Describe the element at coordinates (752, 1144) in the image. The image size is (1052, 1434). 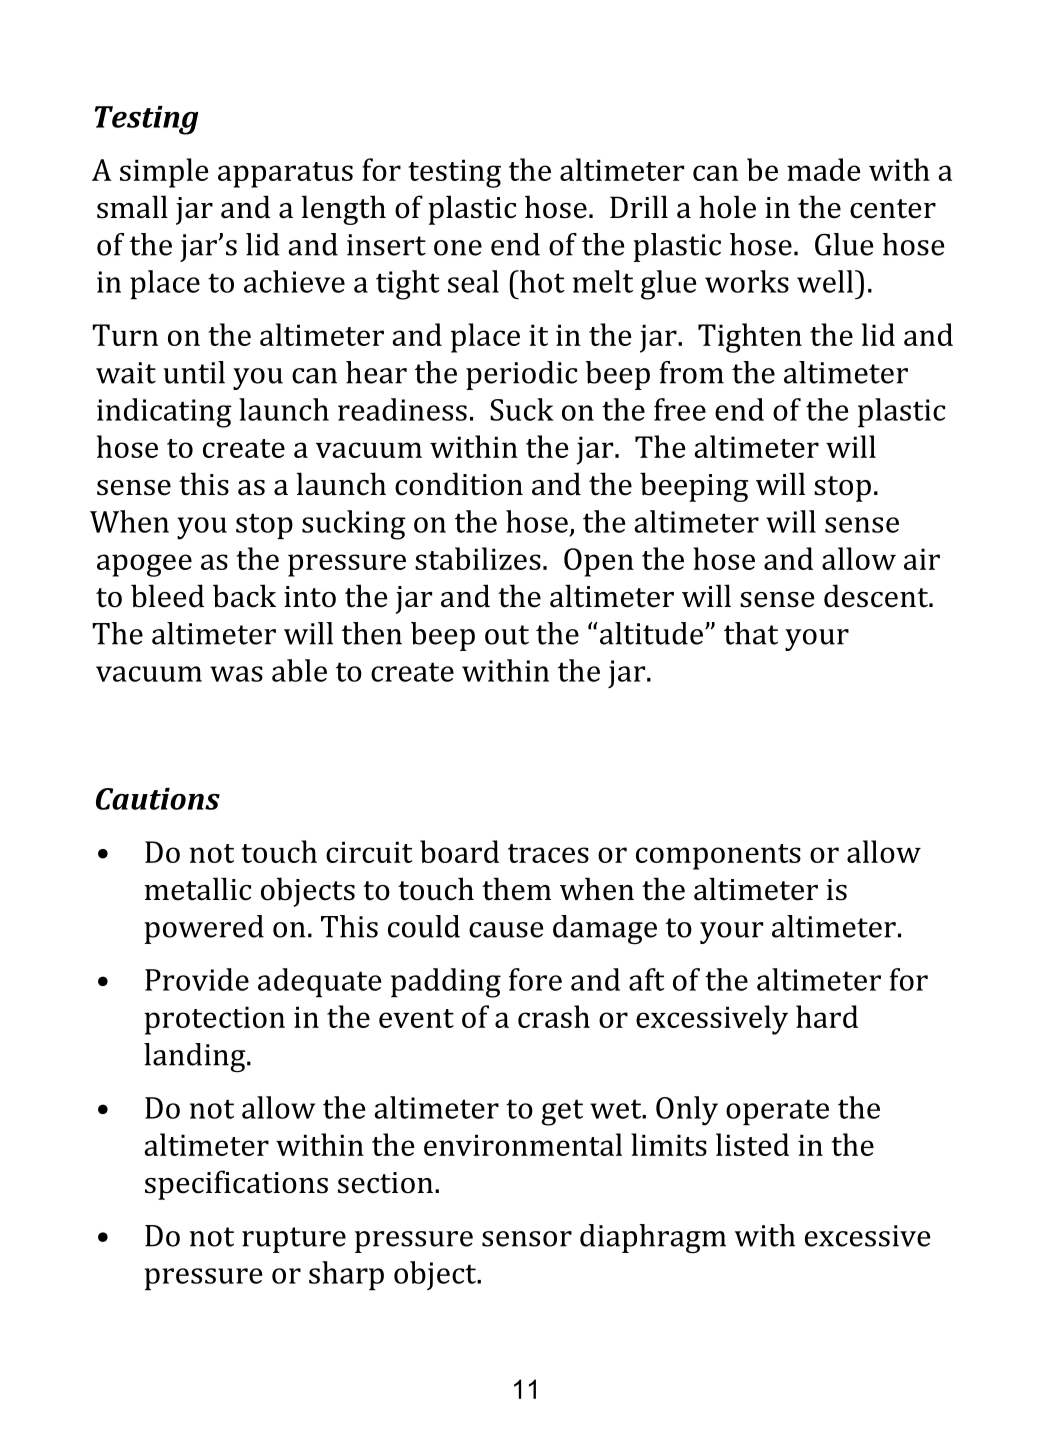
I see `listed` at that location.
